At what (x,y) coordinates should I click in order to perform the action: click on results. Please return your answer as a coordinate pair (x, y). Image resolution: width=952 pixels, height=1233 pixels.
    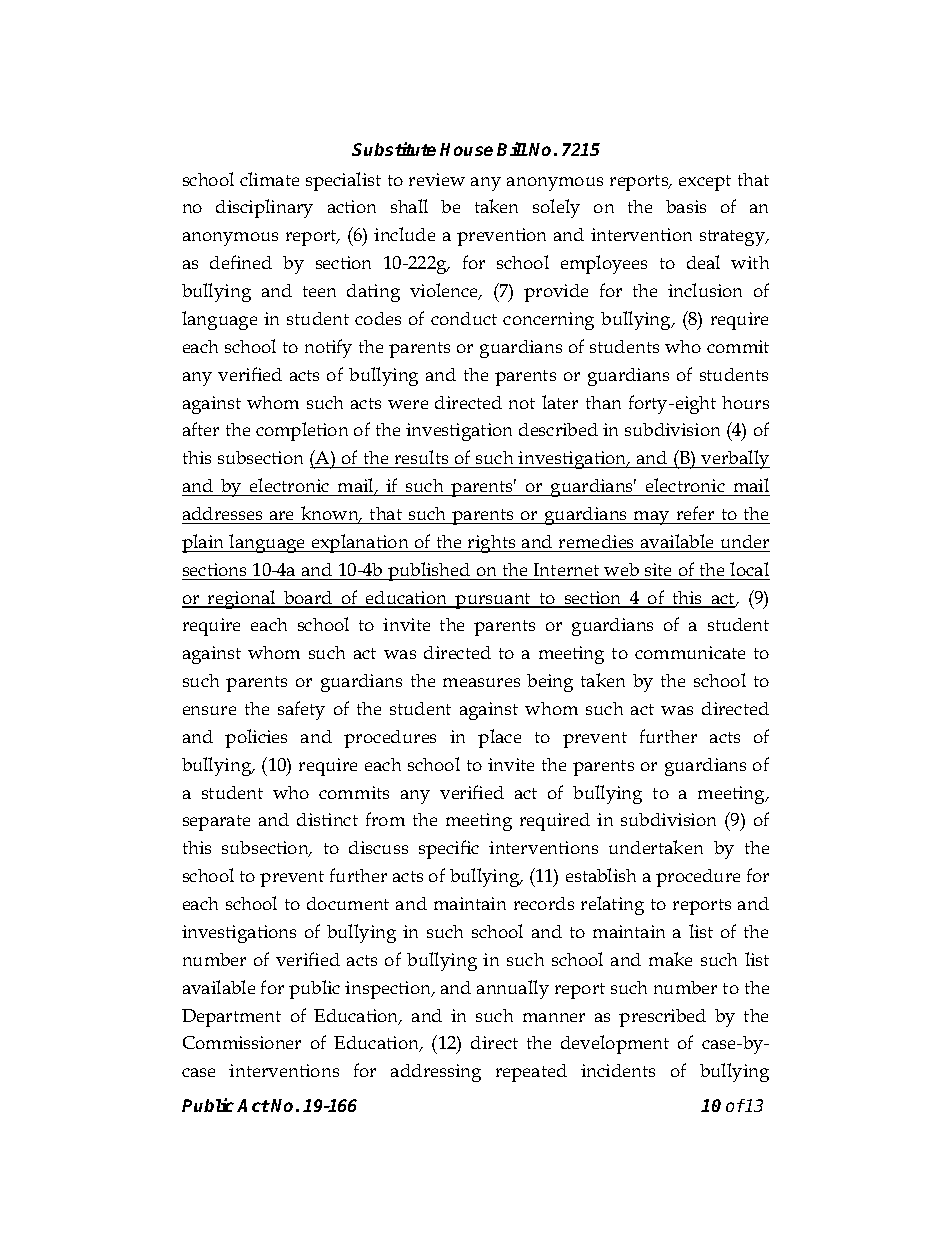
    Looking at the image, I should click on (421, 457).
